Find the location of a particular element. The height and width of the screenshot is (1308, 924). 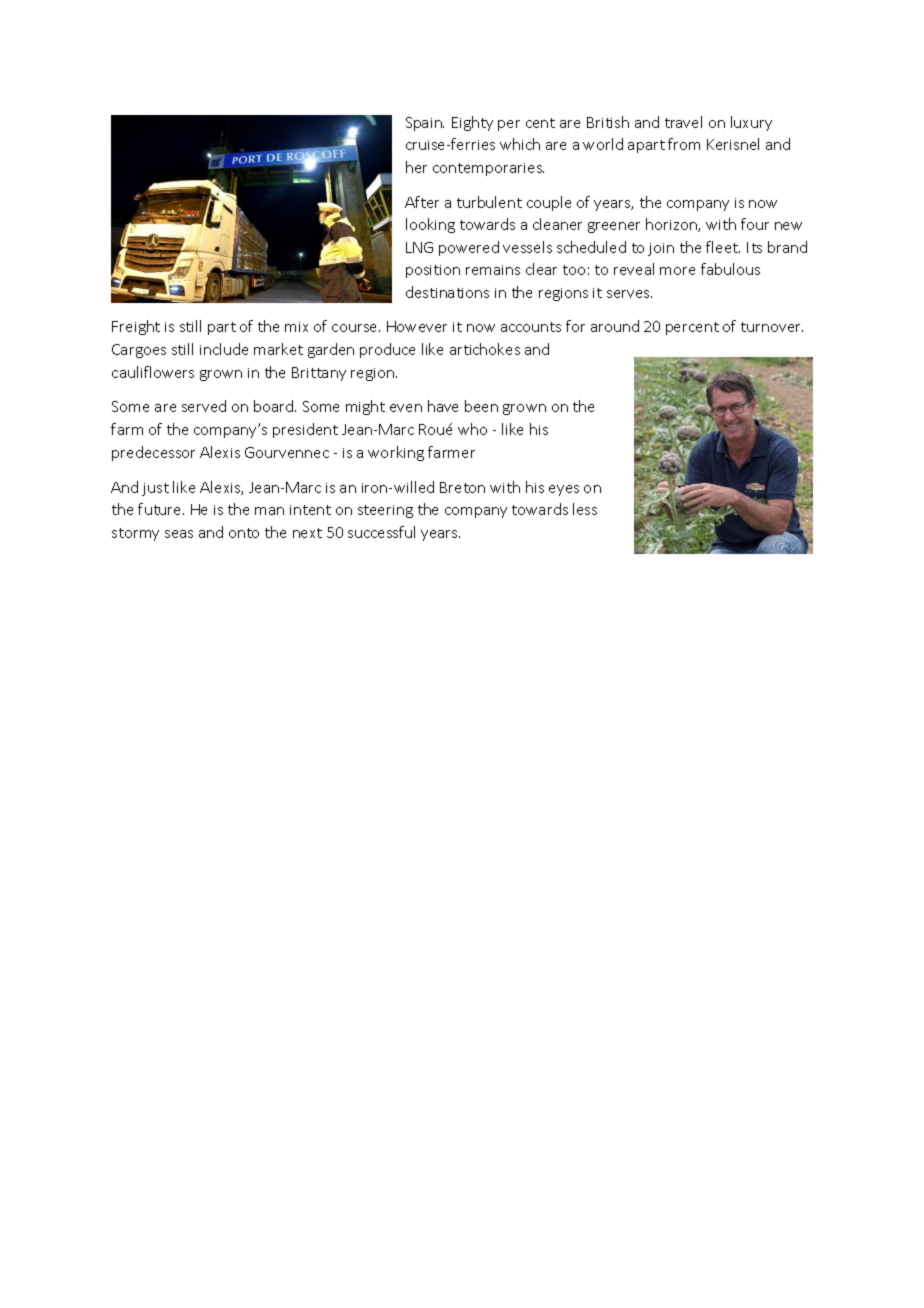

steering is located at coordinates (385, 511).
